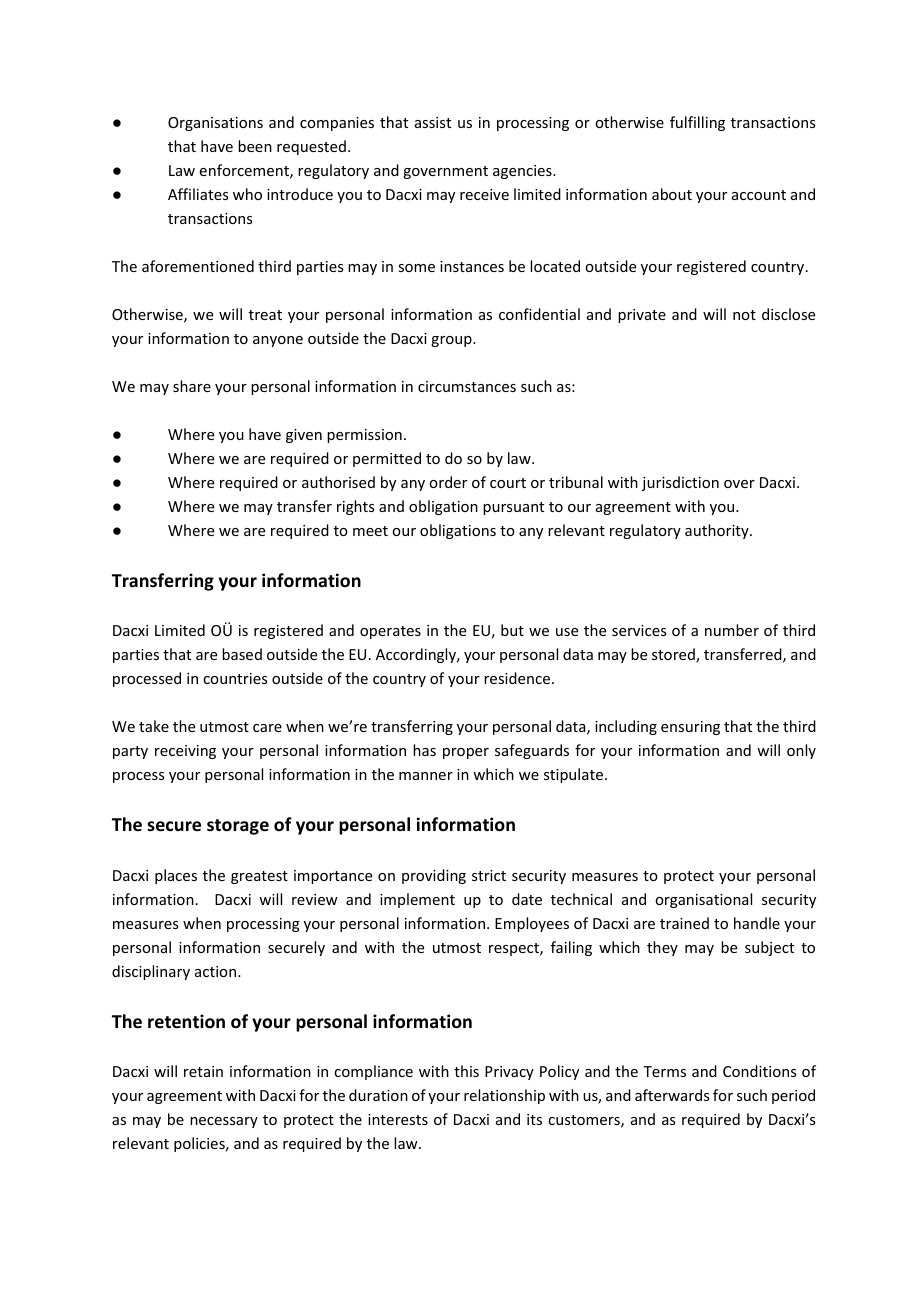 The height and width of the page is (1309, 924). What do you see at coordinates (203, 1071) in the page?
I see `retain` at bounding box center [203, 1071].
